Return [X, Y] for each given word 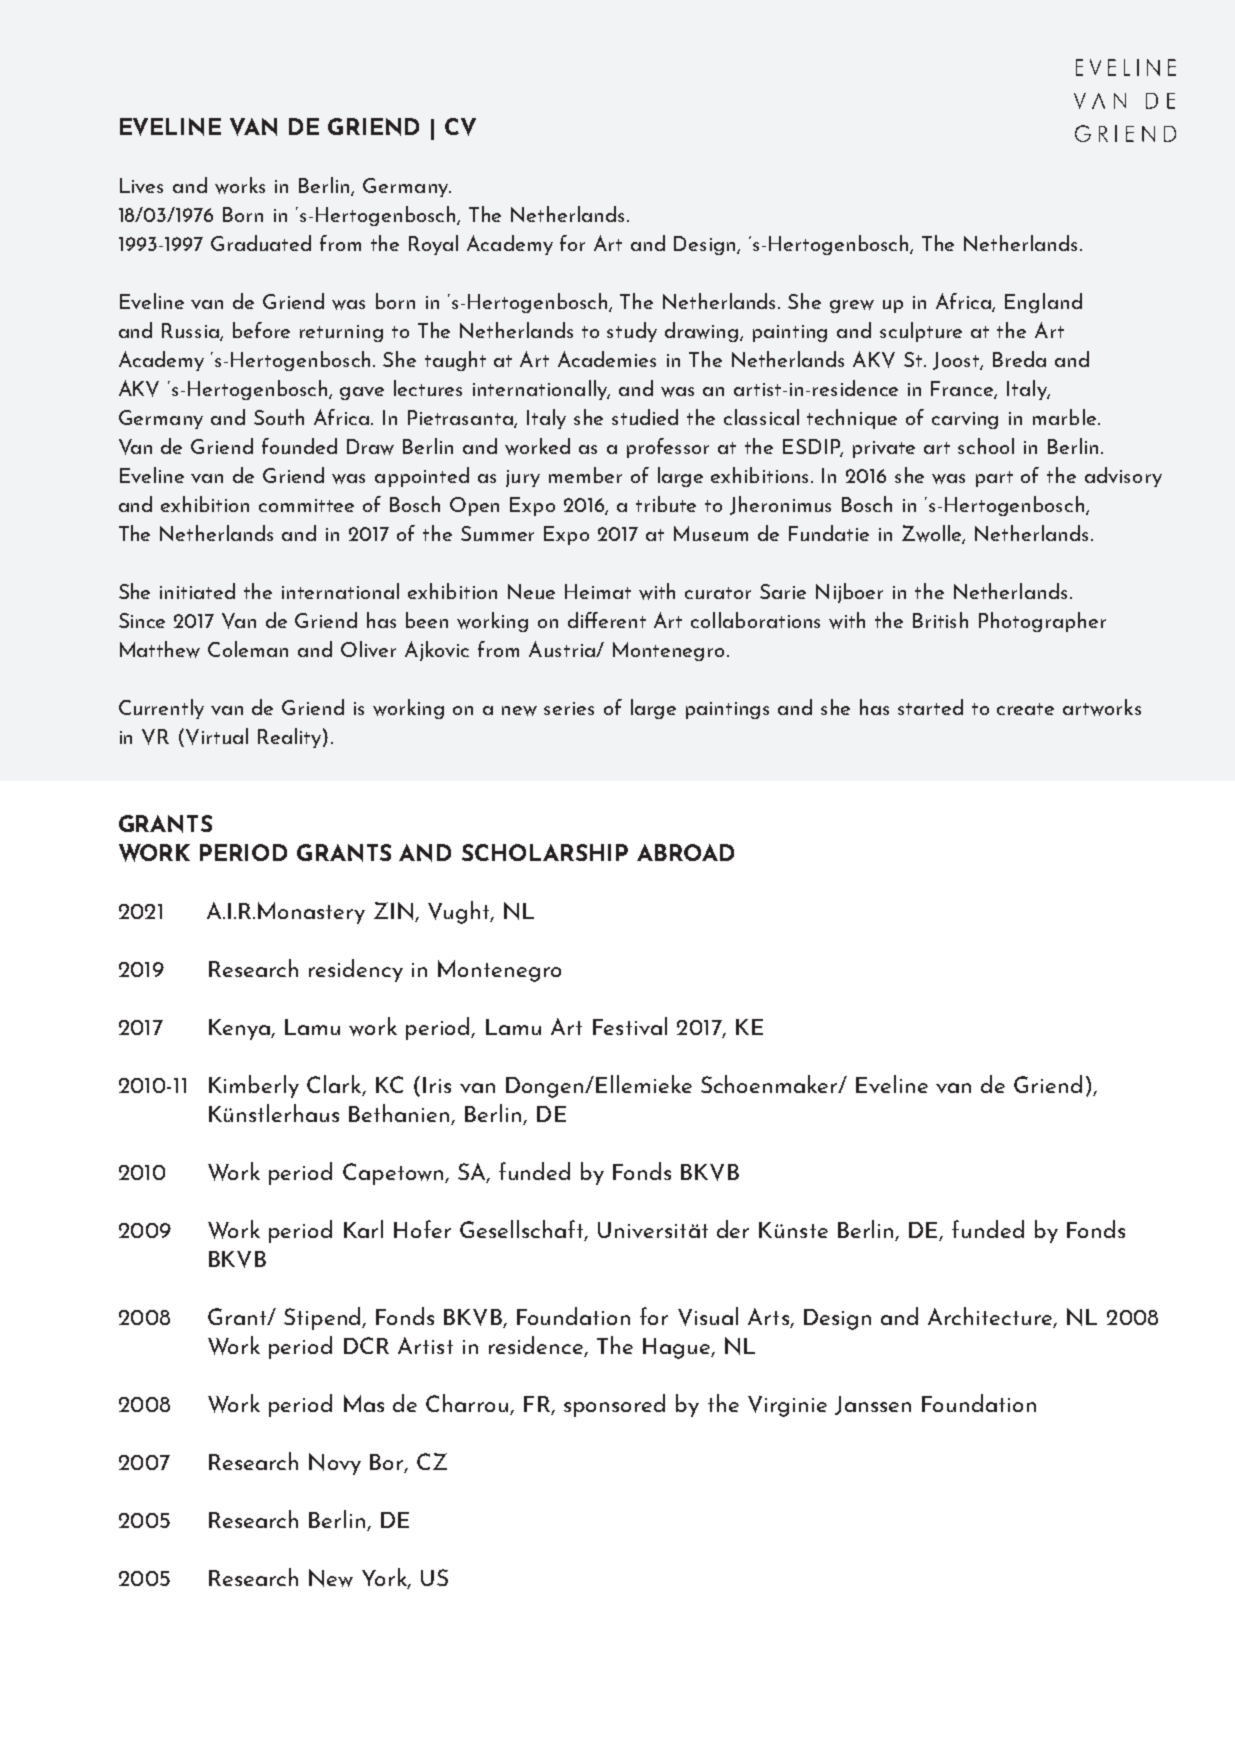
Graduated [261, 243]
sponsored [614, 1405]
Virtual [217, 736]
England [1043, 303]
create [1025, 709]
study [632, 332]
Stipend [323, 1318]
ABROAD [685, 852]
